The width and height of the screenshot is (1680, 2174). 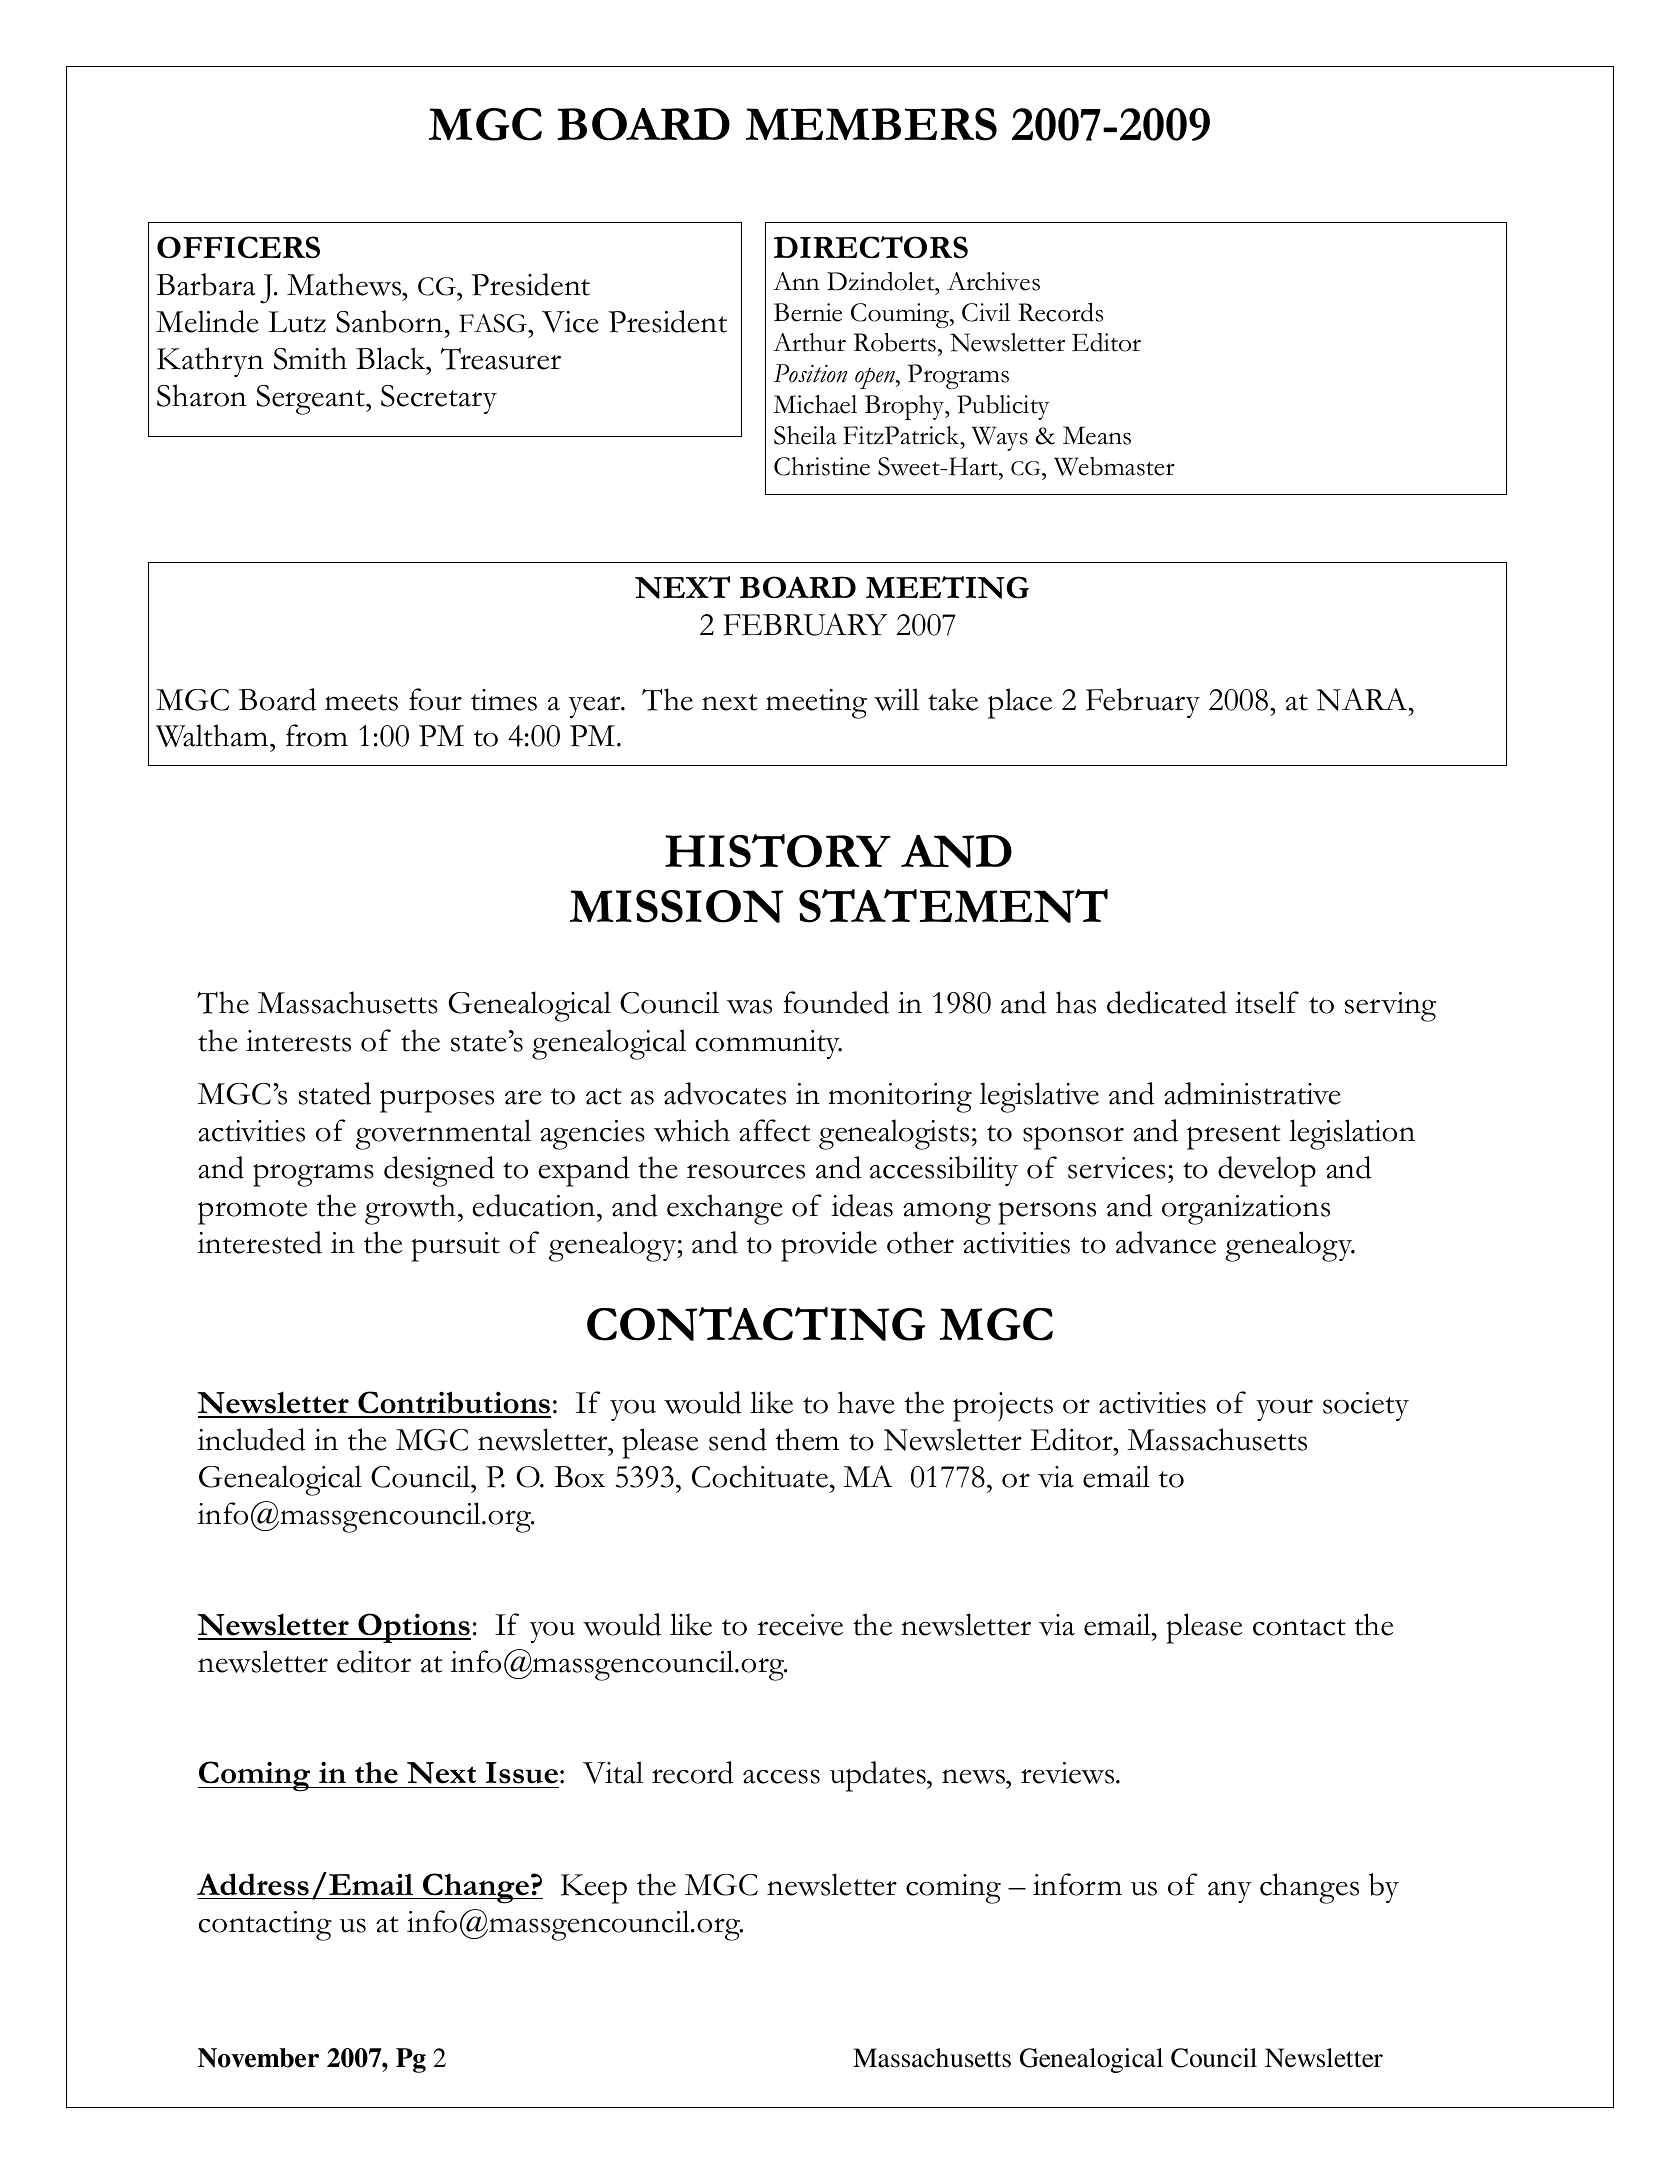 What do you see at coordinates (345, 284) in the screenshot?
I see `Mathews` at bounding box center [345, 284].
